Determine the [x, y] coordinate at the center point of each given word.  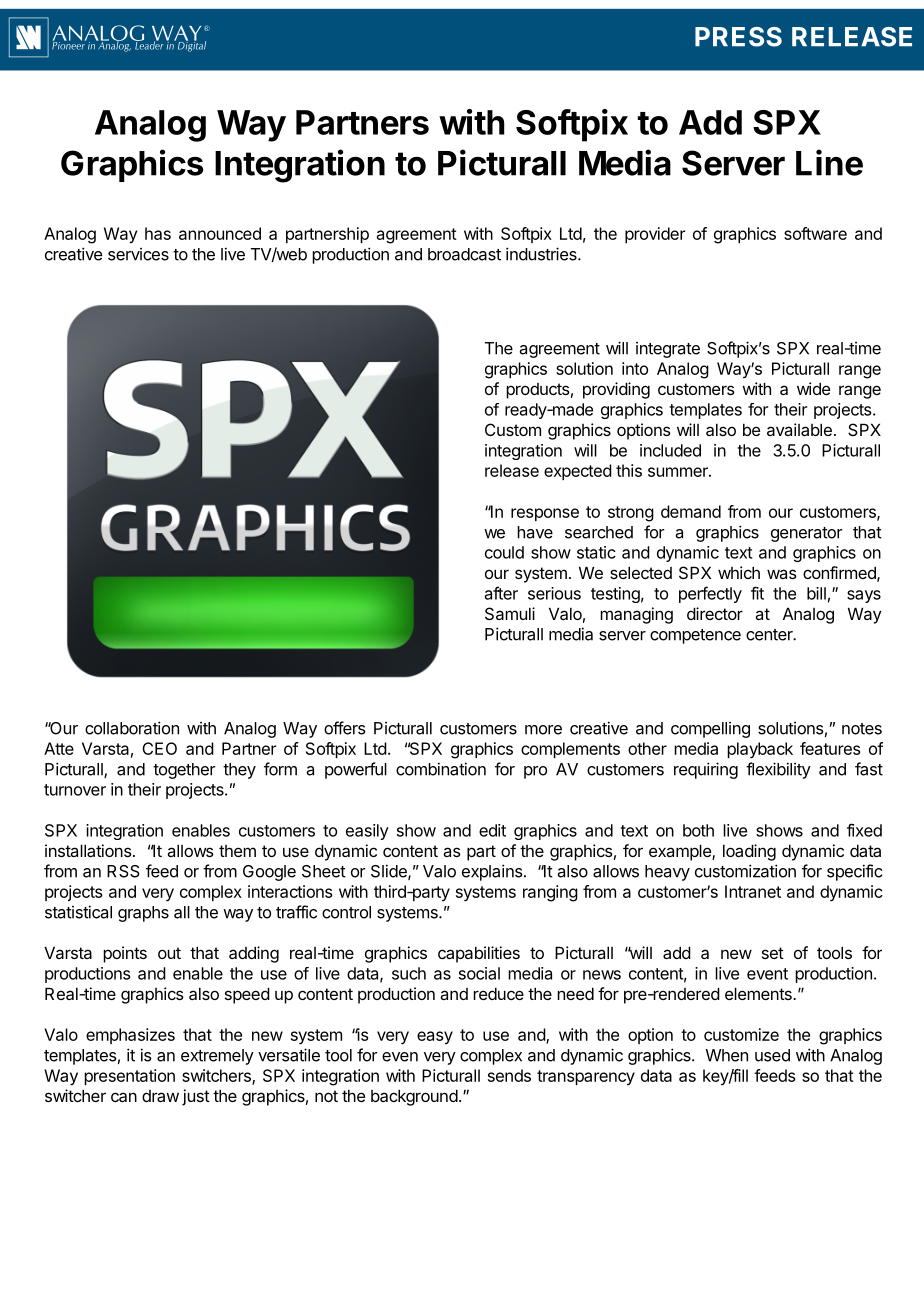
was [782, 574]
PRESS [738, 37]
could [504, 552]
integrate [668, 350]
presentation [129, 1077]
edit [492, 830]
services [138, 254]
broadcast [464, 254]
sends [509, 1075]
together [184, 771]
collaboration [132, 728]
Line [829, 162]
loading [749, 852]
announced [220, 233]
